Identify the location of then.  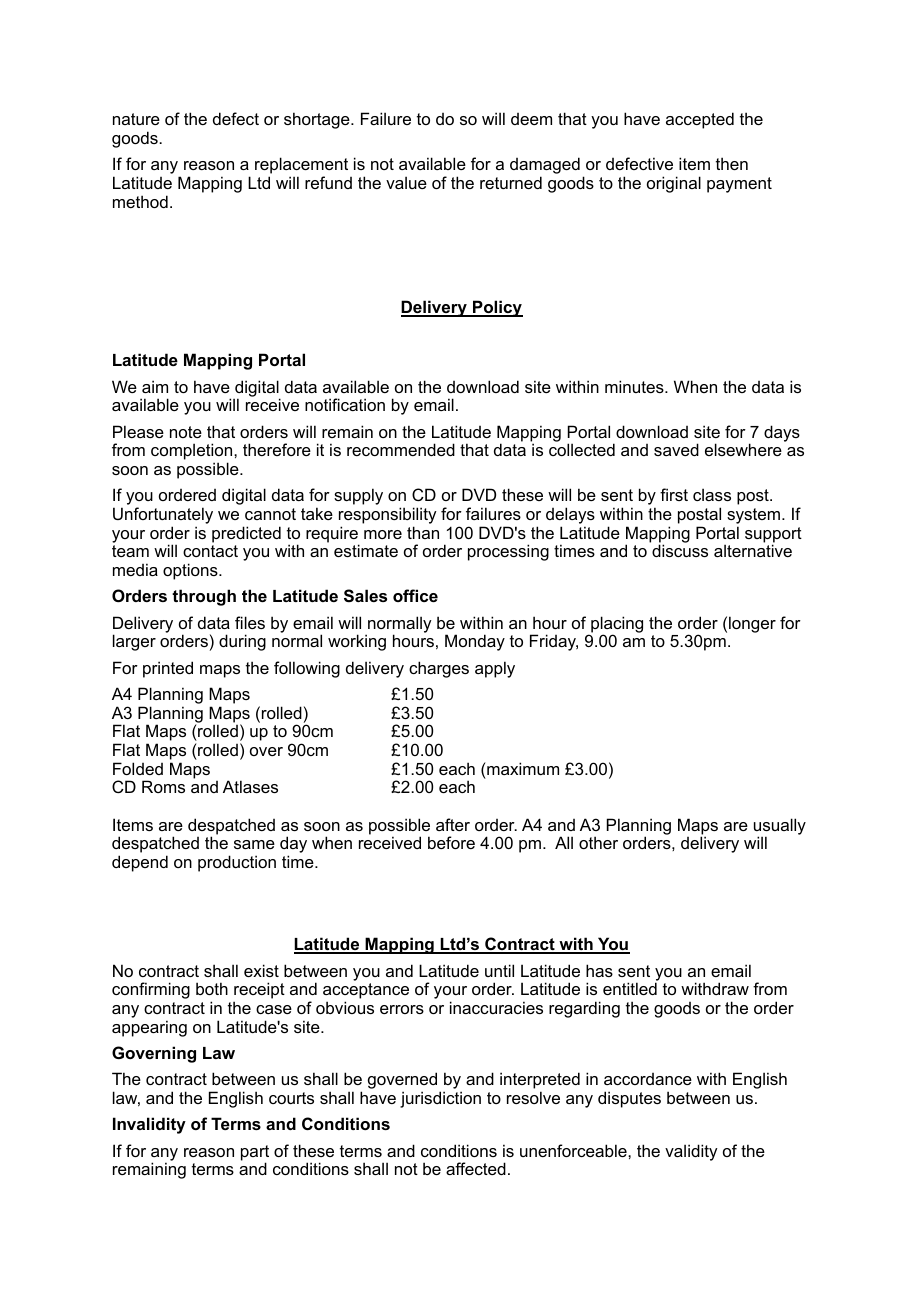
(732, 163).
